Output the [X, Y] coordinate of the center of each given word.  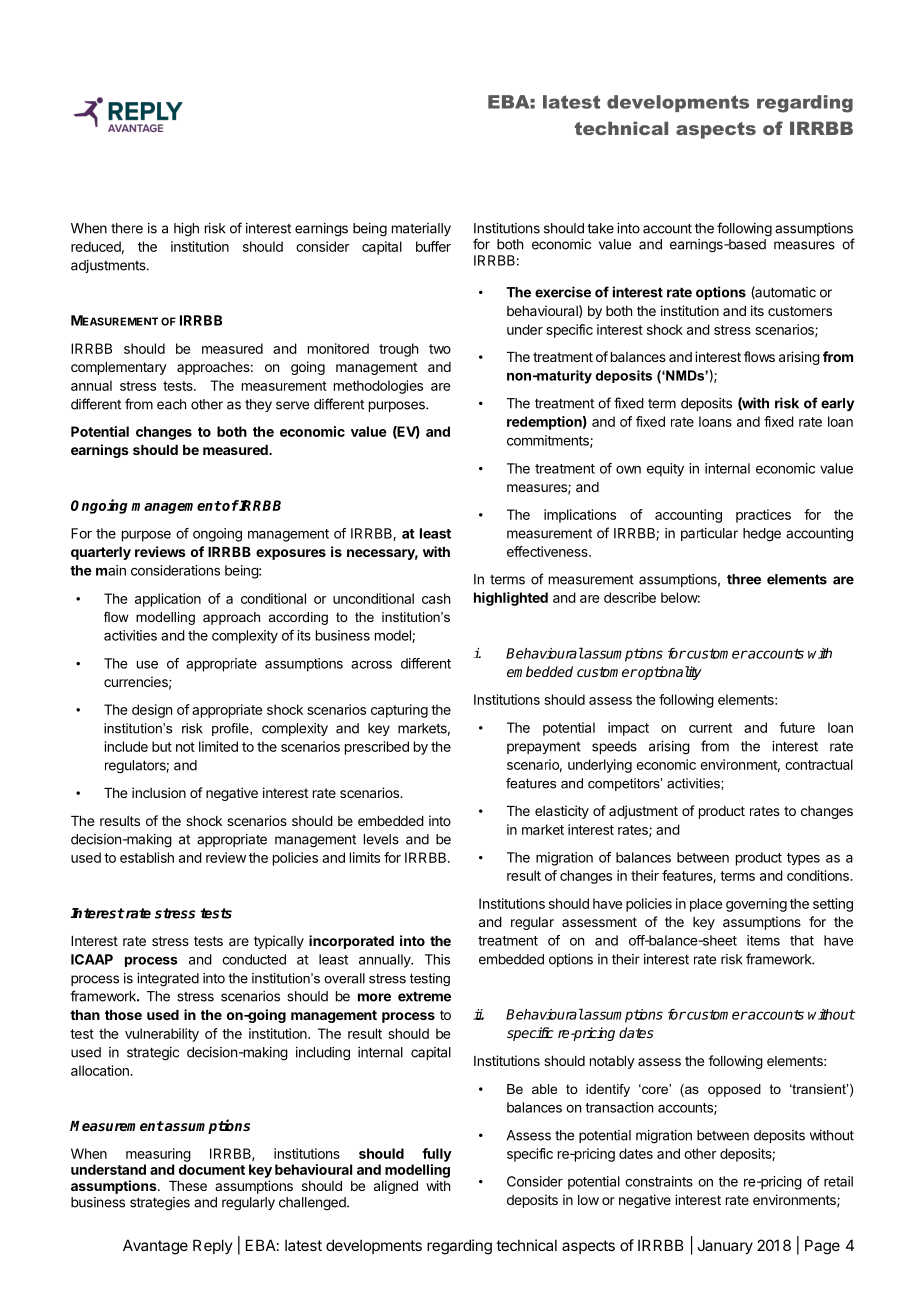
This [437, 959]
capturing [399, 711]
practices [763, 516]
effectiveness [548, 551]
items [763, 940]
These [188, 1186]
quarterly [101, 553]
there [127, 228]
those [123, 1015]
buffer [433, 246]
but [162, 746]
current [710, 728]
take [600, 228]
